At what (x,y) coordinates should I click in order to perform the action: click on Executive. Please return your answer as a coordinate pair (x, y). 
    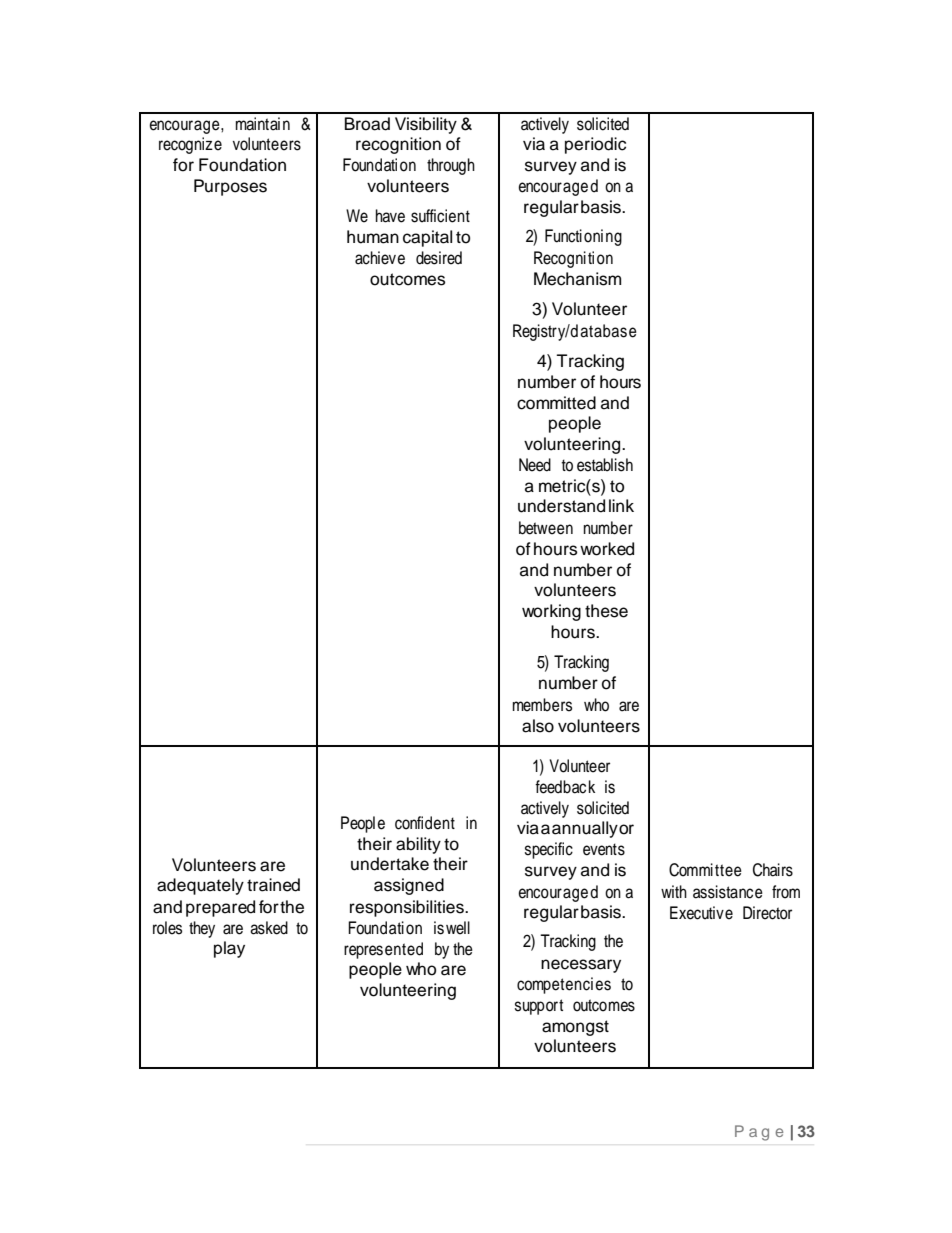
    Looking at the image, I should click on (701, 913).
